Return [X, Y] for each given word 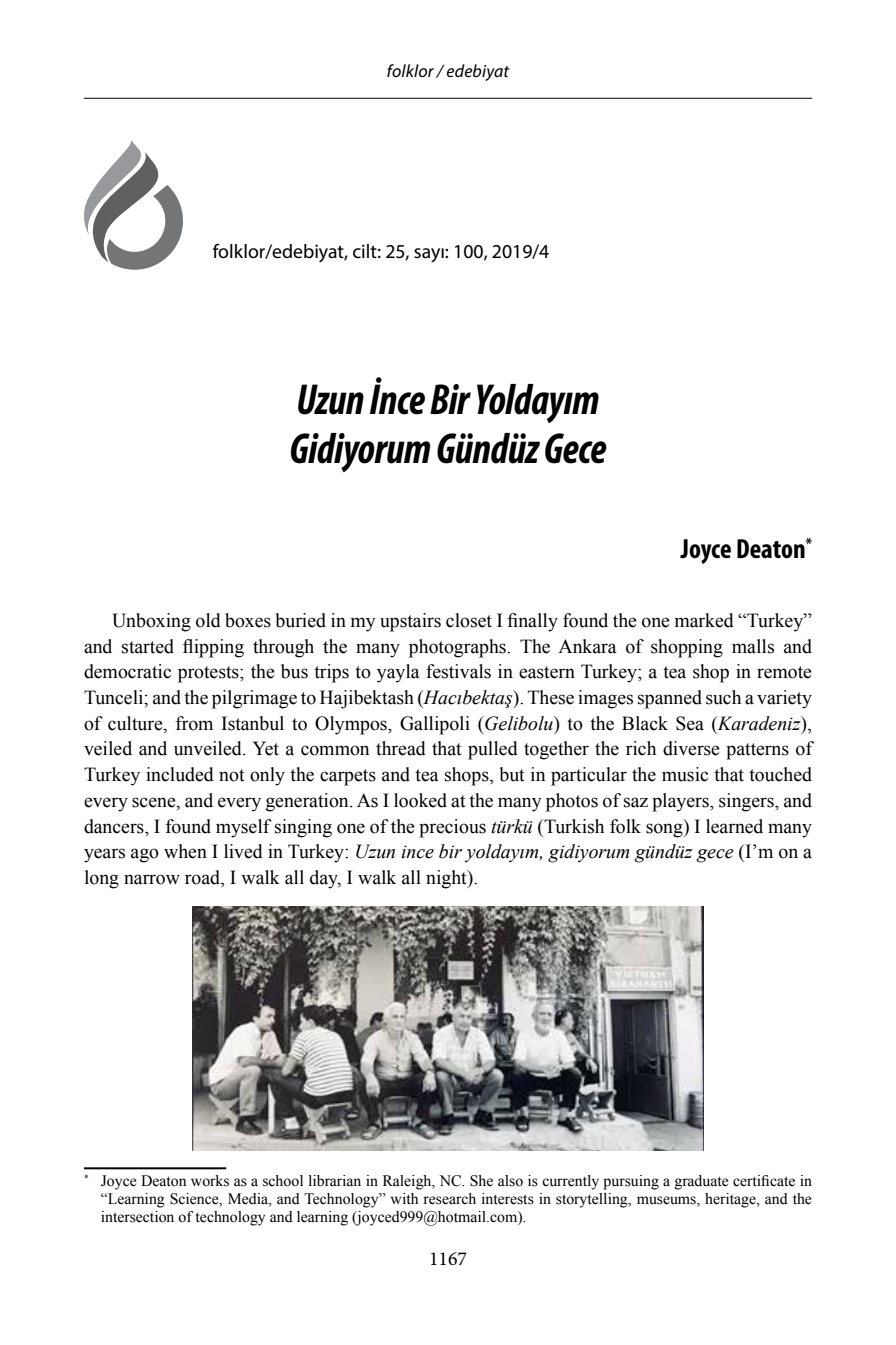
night [447, 879]
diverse [691, 748]
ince [417, 852]
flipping [213, 648]
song [665, 830]
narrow [152, 879]
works [210, 1181]
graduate [702, 1182]
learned [734, 826]
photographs [458, 648]
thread [401, 748]
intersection [137, 1217]
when [185, 851]
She [481, 1181]
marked [704, 620]
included [180, 774]
